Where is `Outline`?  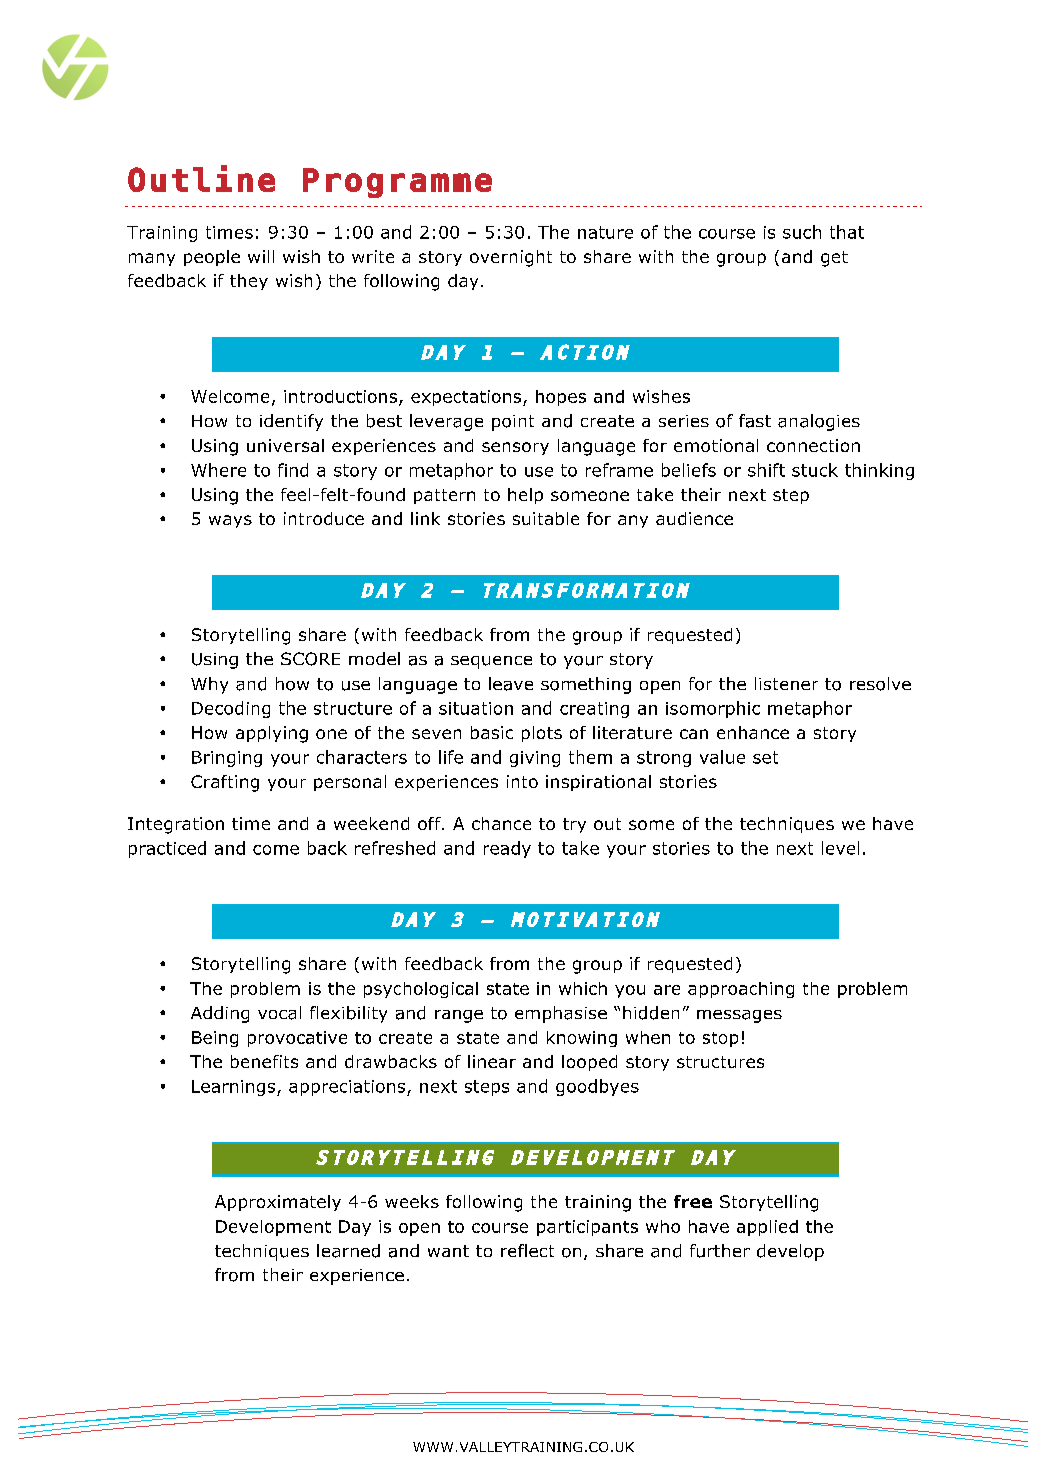
Outline is located at coordinates (201, 178).
